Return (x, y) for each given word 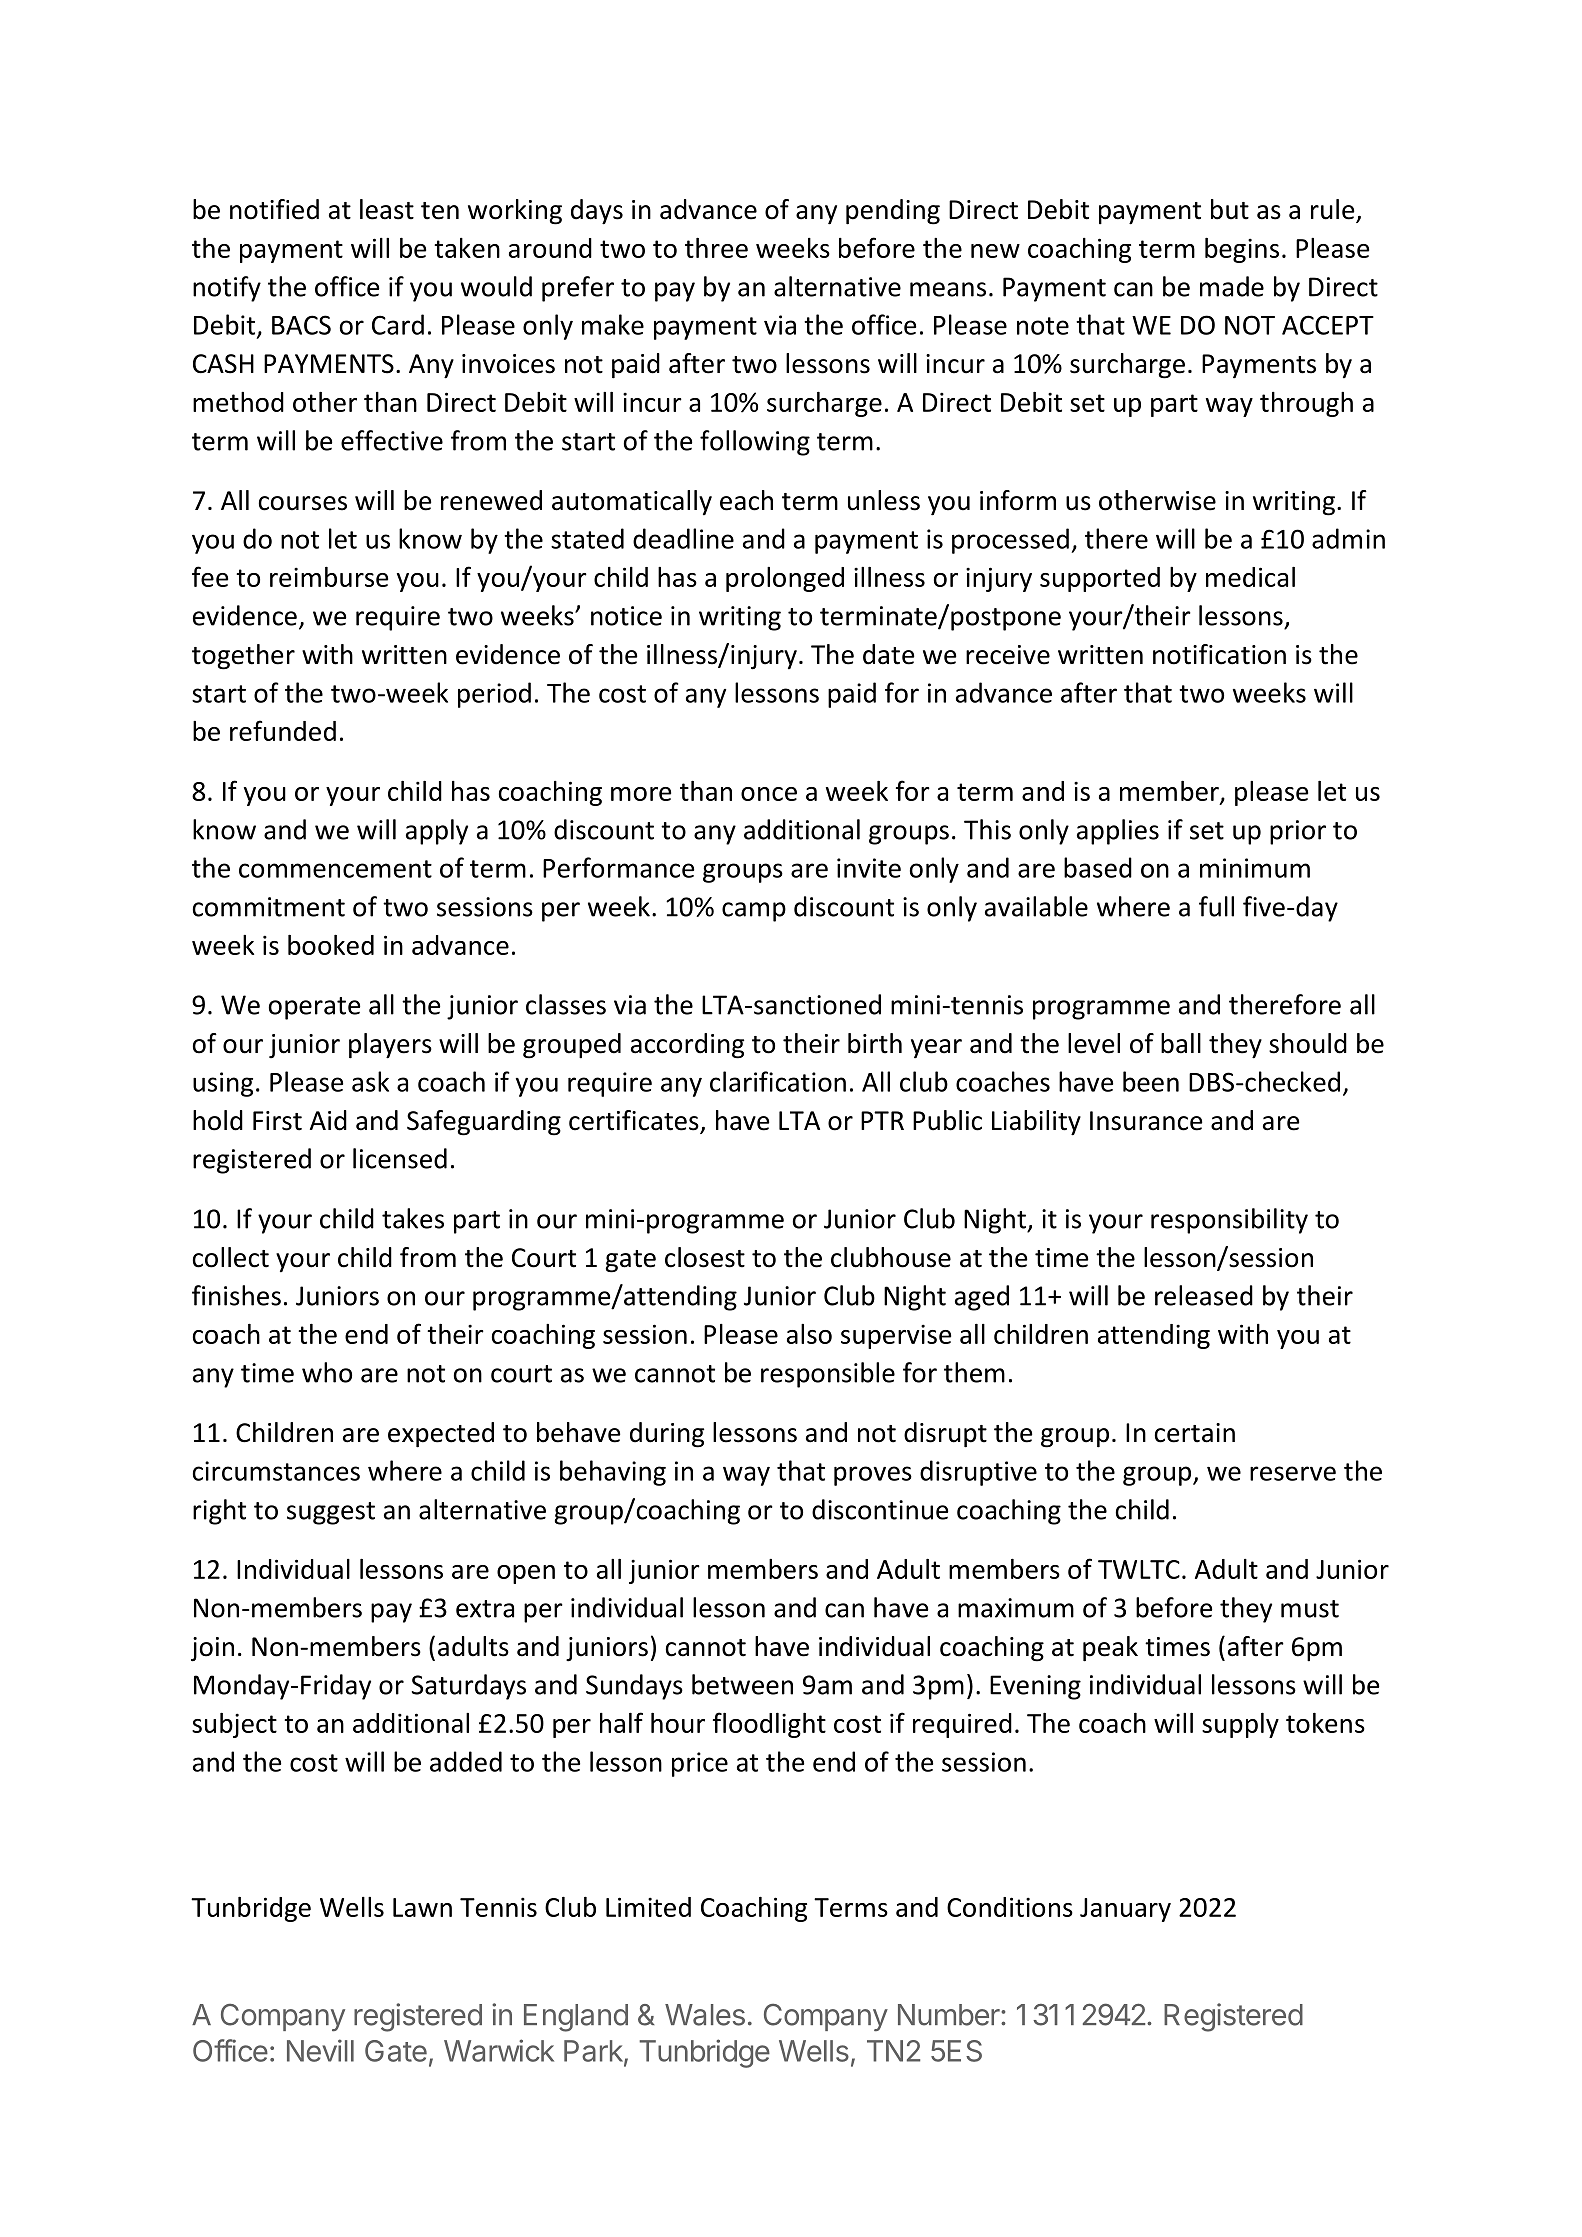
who (327, 1372)
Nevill (320, 2050)
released (1204, 1295)
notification (1219, 654)
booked (331, 945)
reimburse (329, 577)
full (1216, 906)
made (1232, 286)
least (387, 209)
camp (754, 912)
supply (1240, 1725)
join (212, 1649)
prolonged (785, 579)
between (742, 1684)
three (716, 248)
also (809, 1334)
